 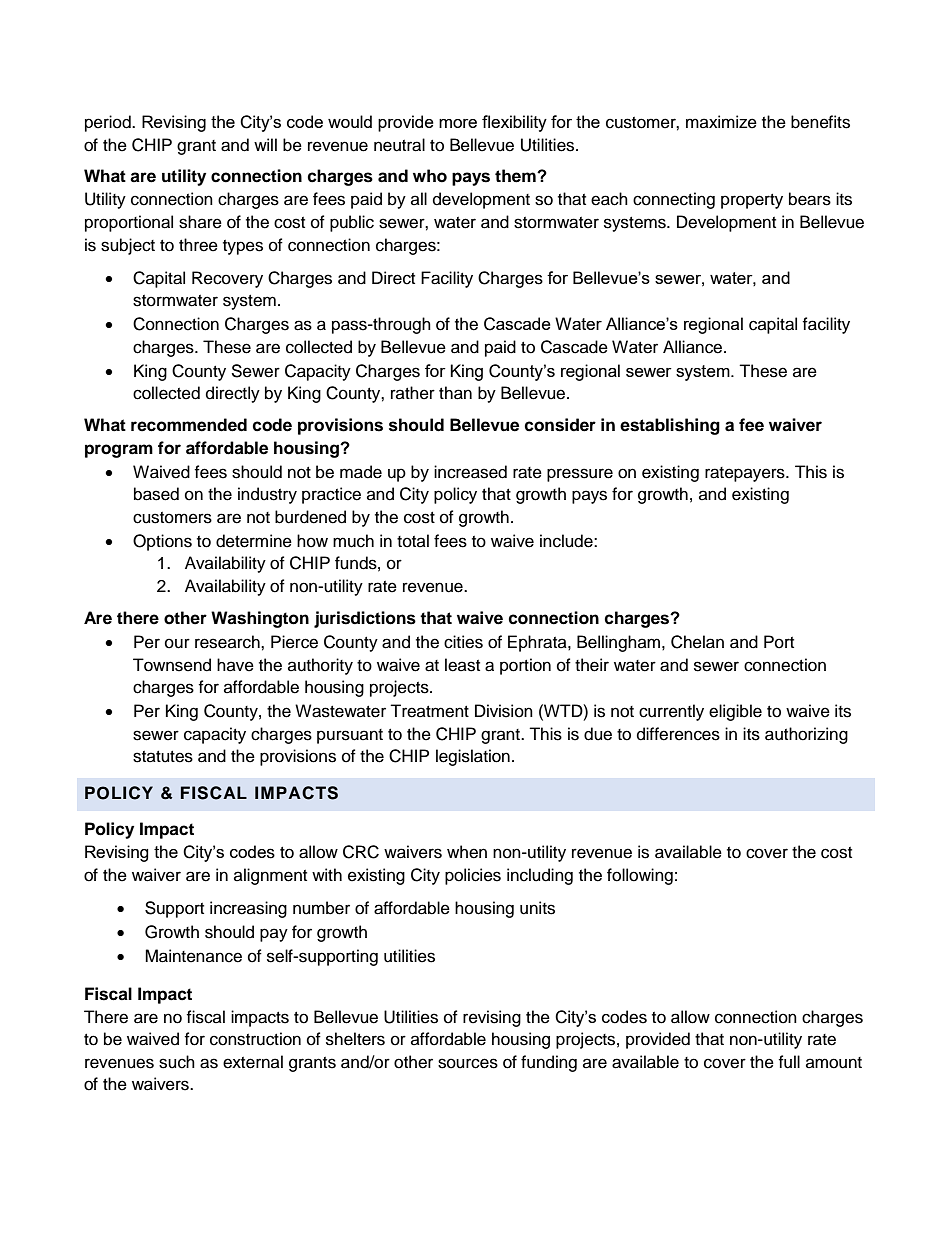 I want to click on based, so click(x=156, y=494).
